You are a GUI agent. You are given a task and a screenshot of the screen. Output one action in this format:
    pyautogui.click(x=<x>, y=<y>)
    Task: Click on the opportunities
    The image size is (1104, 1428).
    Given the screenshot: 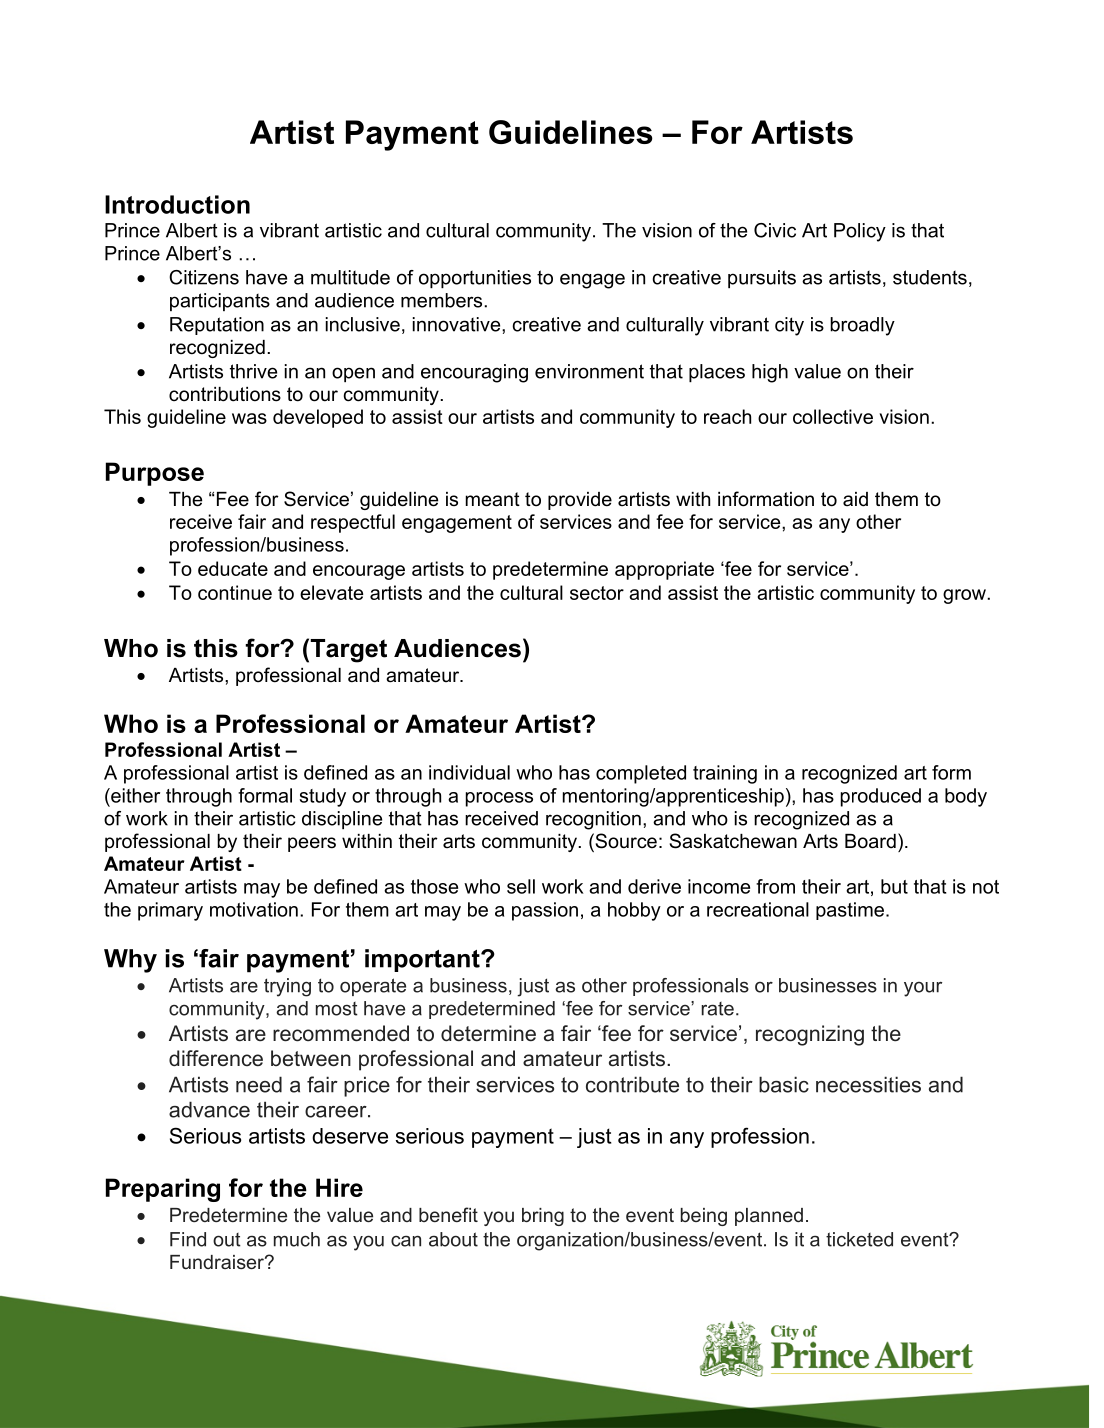 What is the action you would take?
    pyautogui.click(x=475, y=279)
